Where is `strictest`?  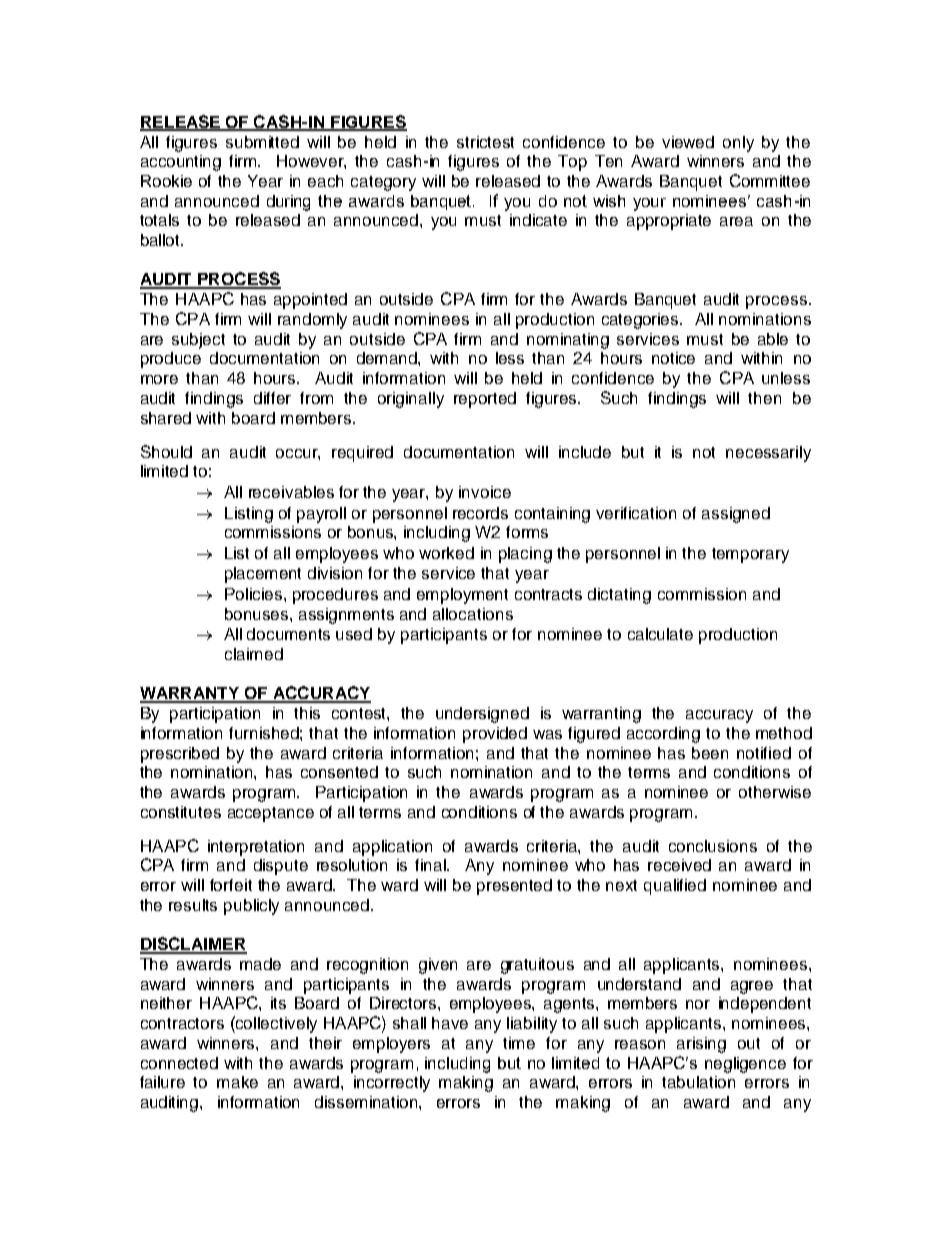
strictest is located at coordinates (485, 142).
